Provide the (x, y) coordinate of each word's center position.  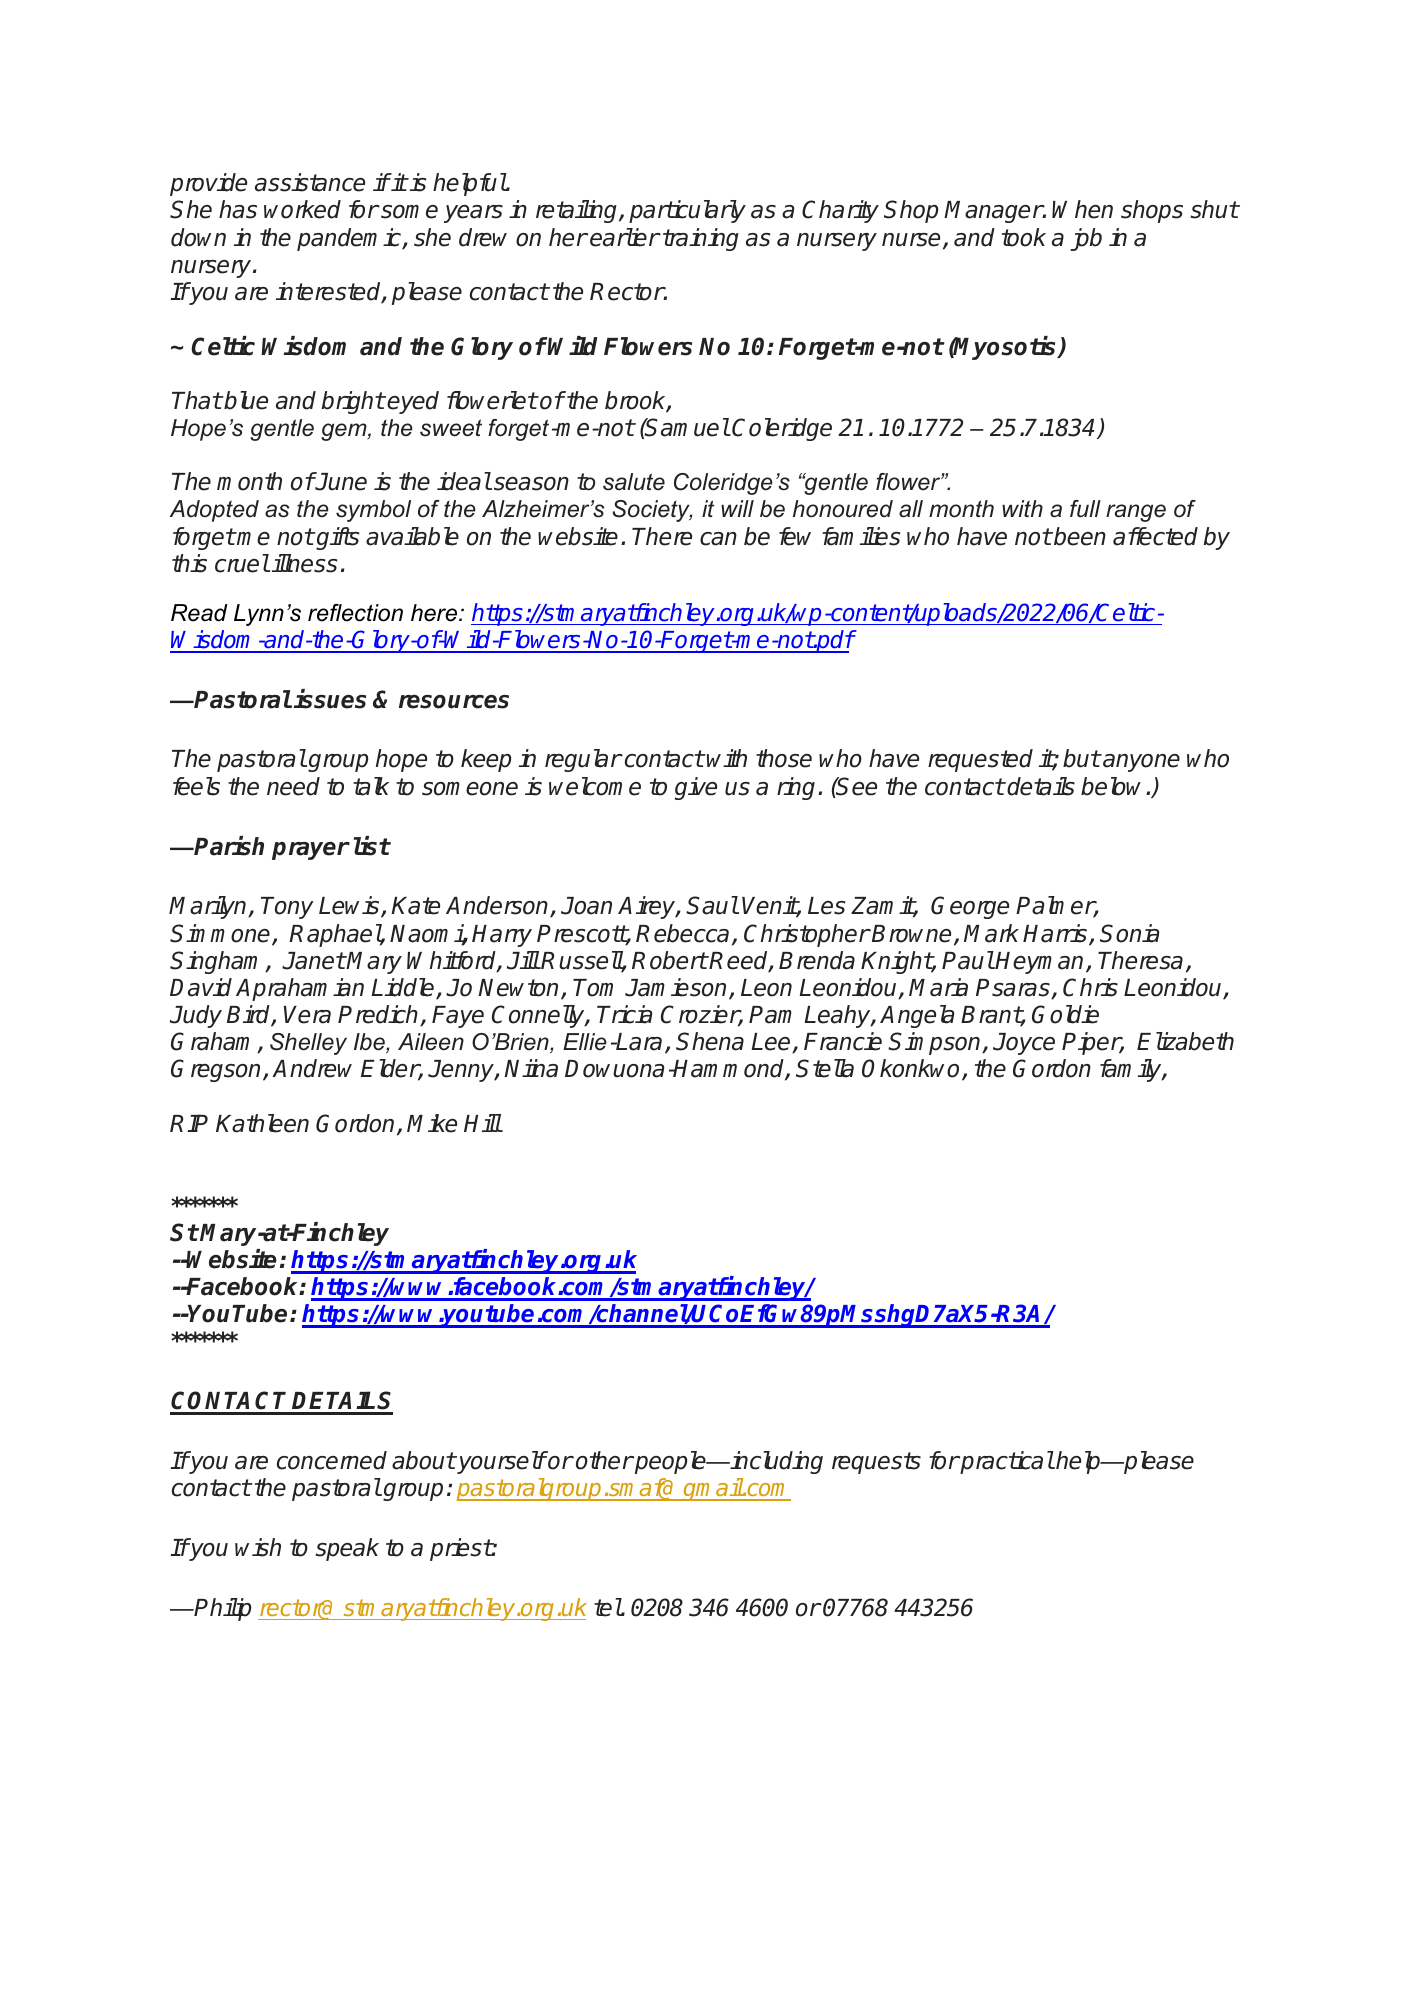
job (1086, 239)
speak (347, 1549)
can (718, 539)
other (604, 1460)
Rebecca (682, 933)
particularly (687, 211)
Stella (825, 1068)
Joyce (1024, 1044)
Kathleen (262, 1123)
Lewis (350, 907)
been (1079, 536)
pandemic (350, 239)
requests (876, 1463)
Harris (1056, 934)
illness (304, 563)
